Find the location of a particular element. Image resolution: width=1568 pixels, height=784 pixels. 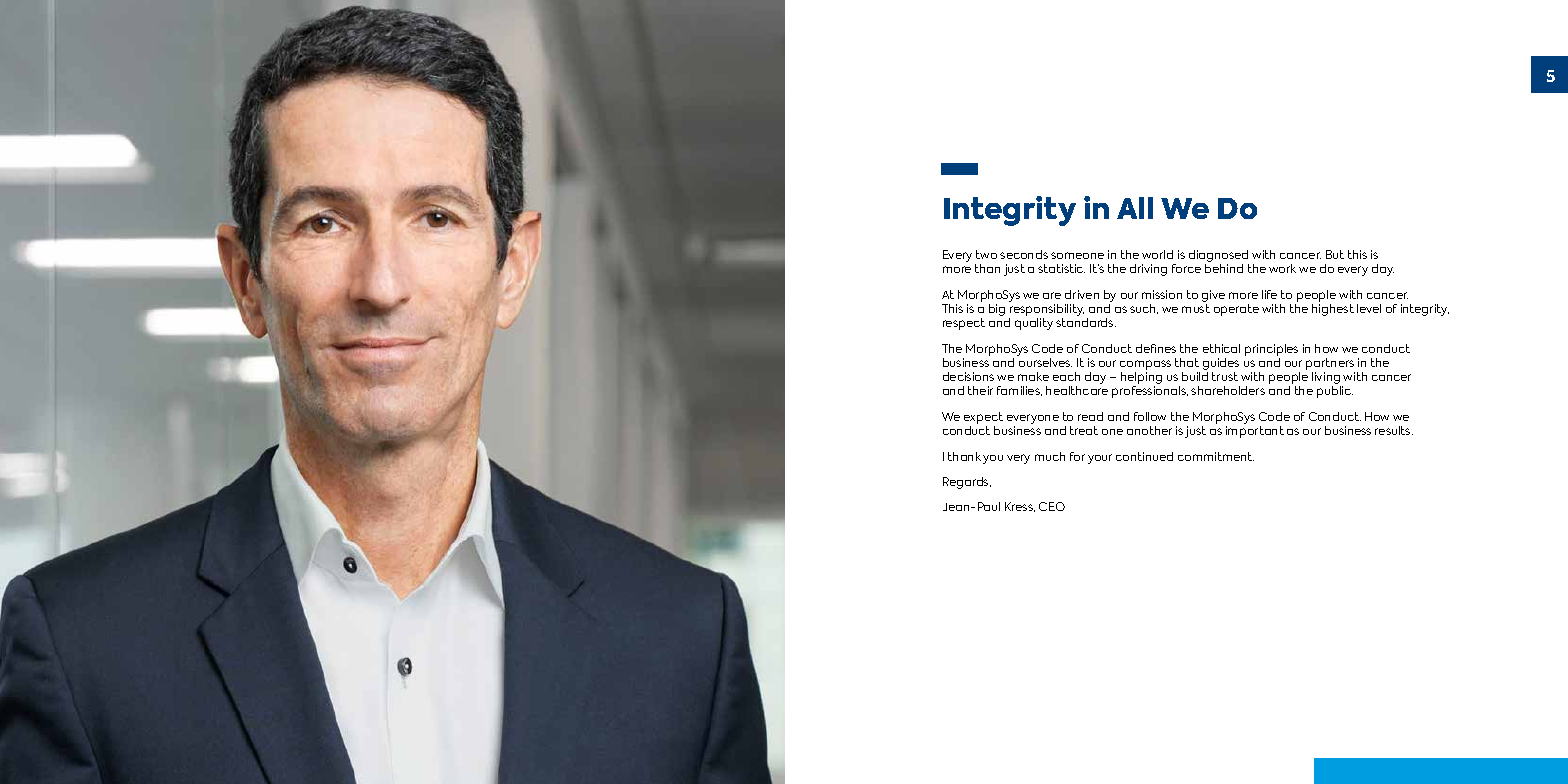

But is located at coordinates (1335, 254).
